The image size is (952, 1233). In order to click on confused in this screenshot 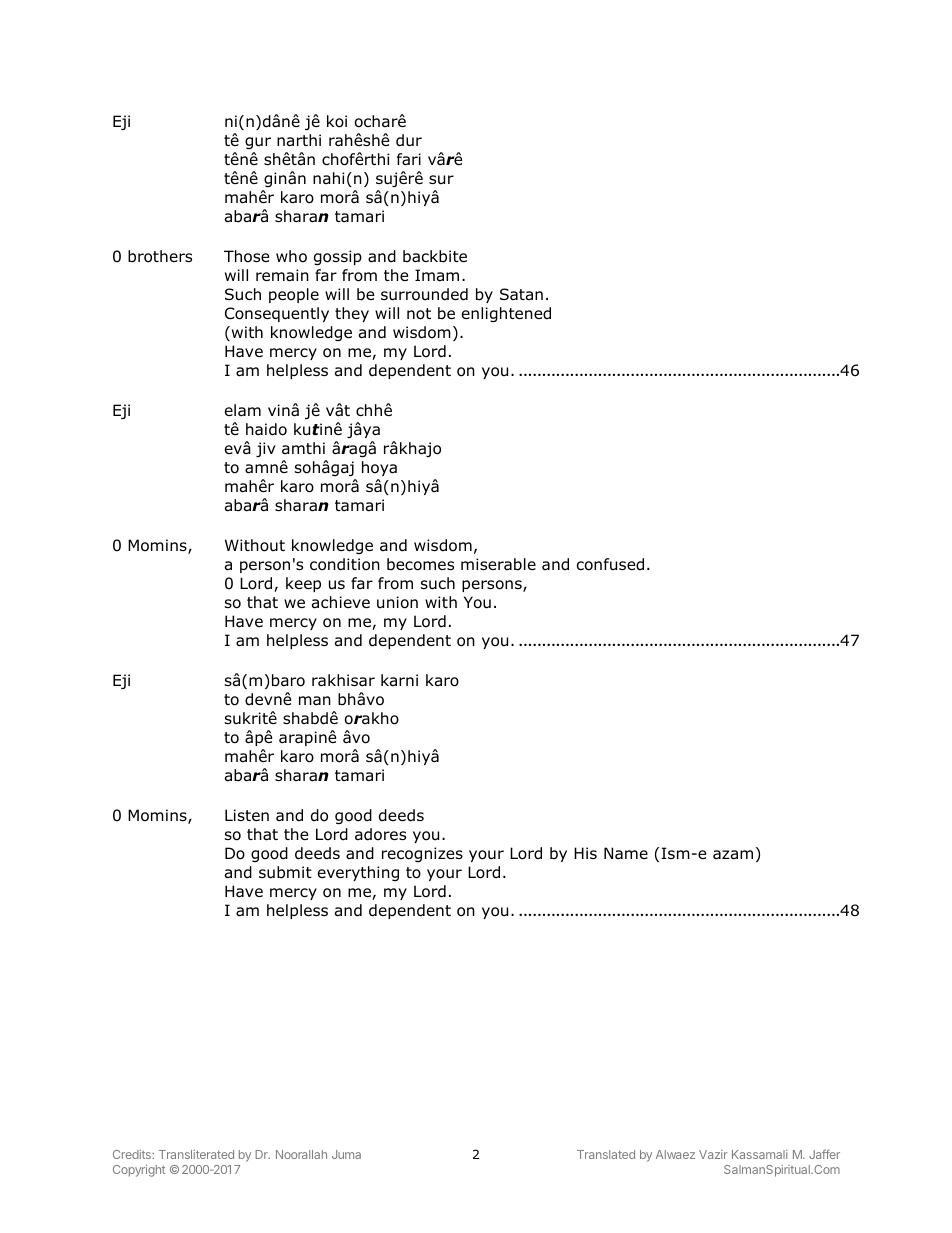, I will do `click(610, 564)`.
